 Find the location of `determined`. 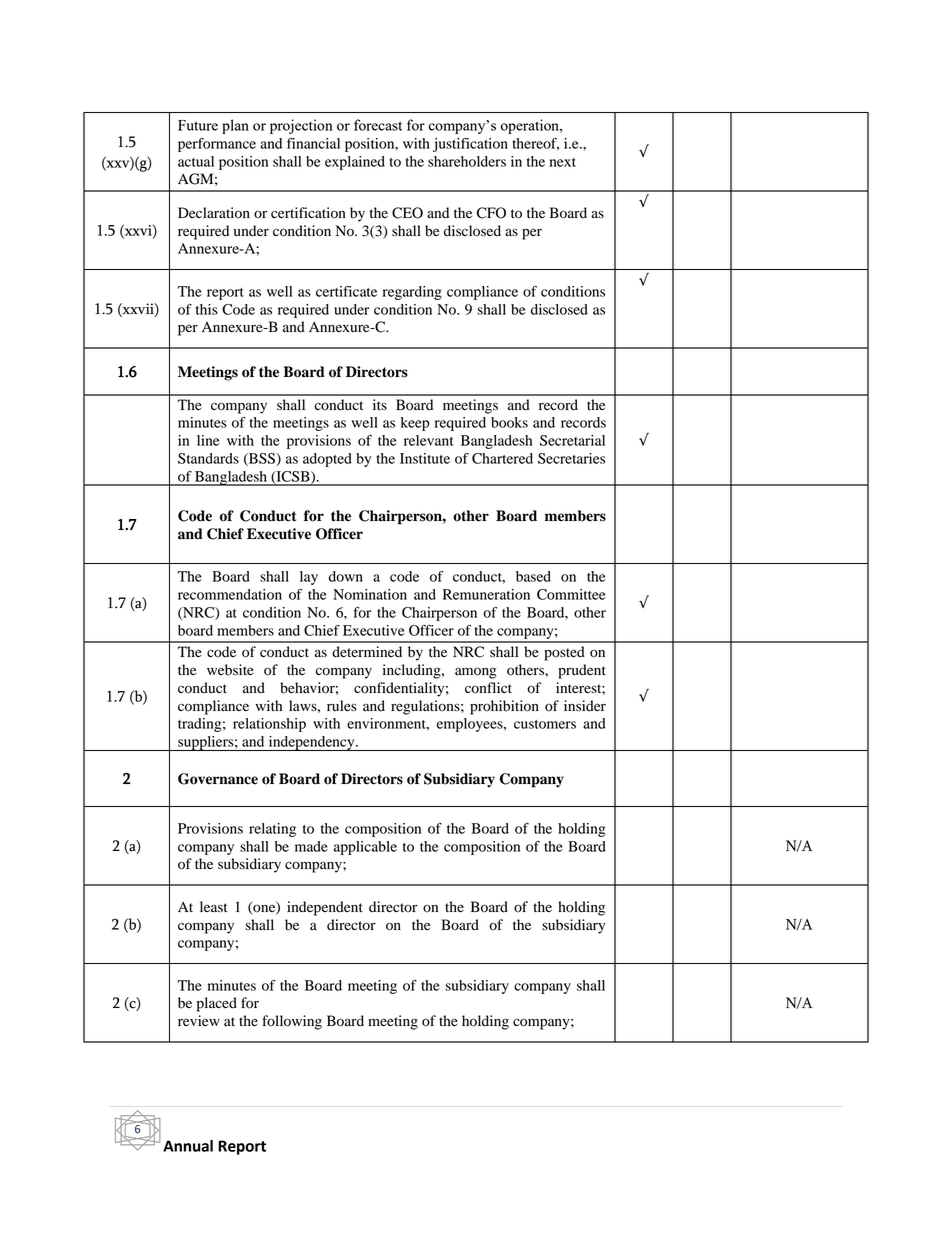

determined is located at coordinates (367, 652).
